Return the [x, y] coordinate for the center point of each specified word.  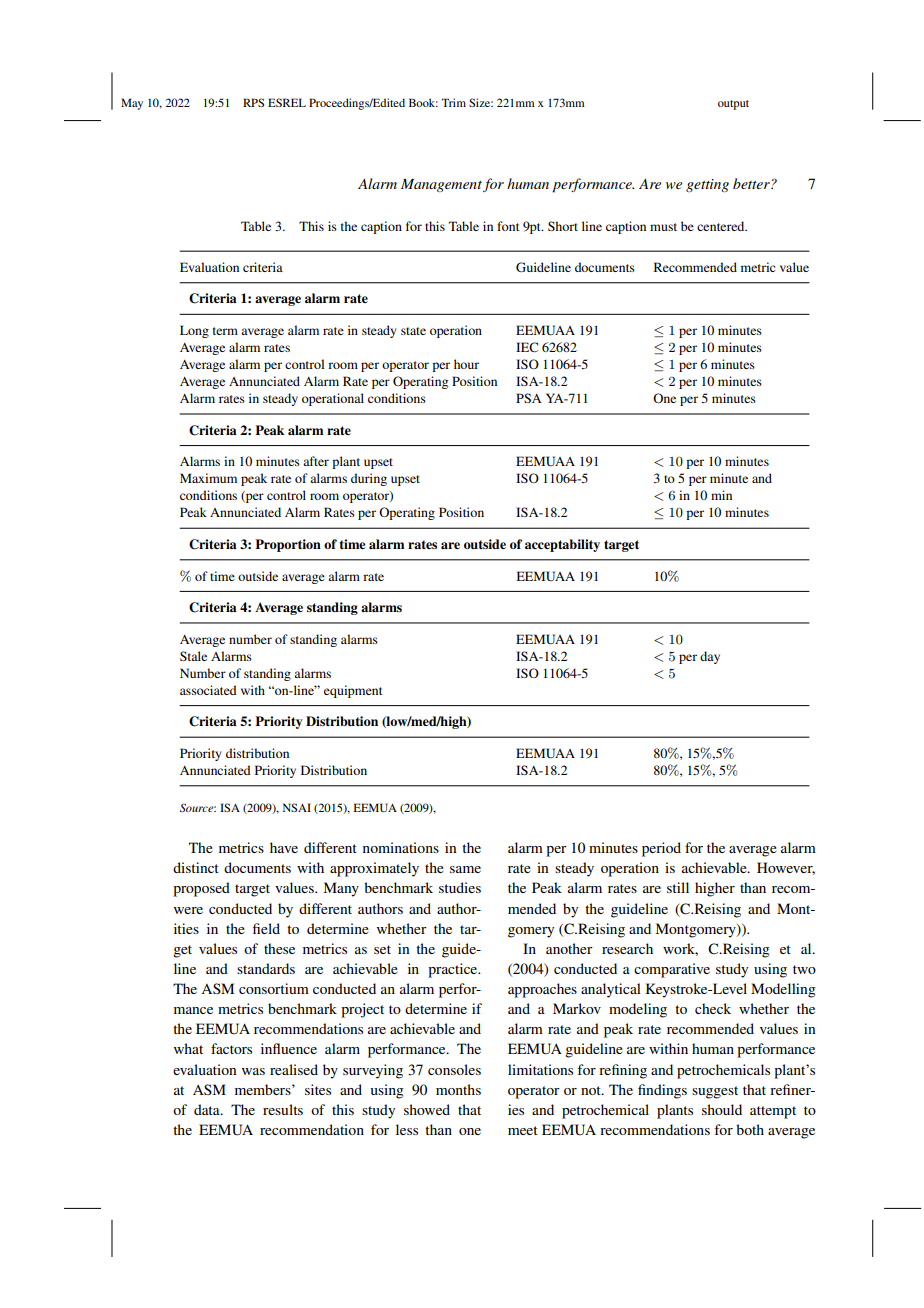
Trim [454, 102]
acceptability [562, 545]
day [710, 657]
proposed [201, 889]
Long [194, 331]
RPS [253, 102]
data [208, 1109]
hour [466, 364]
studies [460, 887]
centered [722, 226]
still [678, 887]
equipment [353, 691]
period [661, 849]
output [733, 105]
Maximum [208, 478]
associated [208, 690]
